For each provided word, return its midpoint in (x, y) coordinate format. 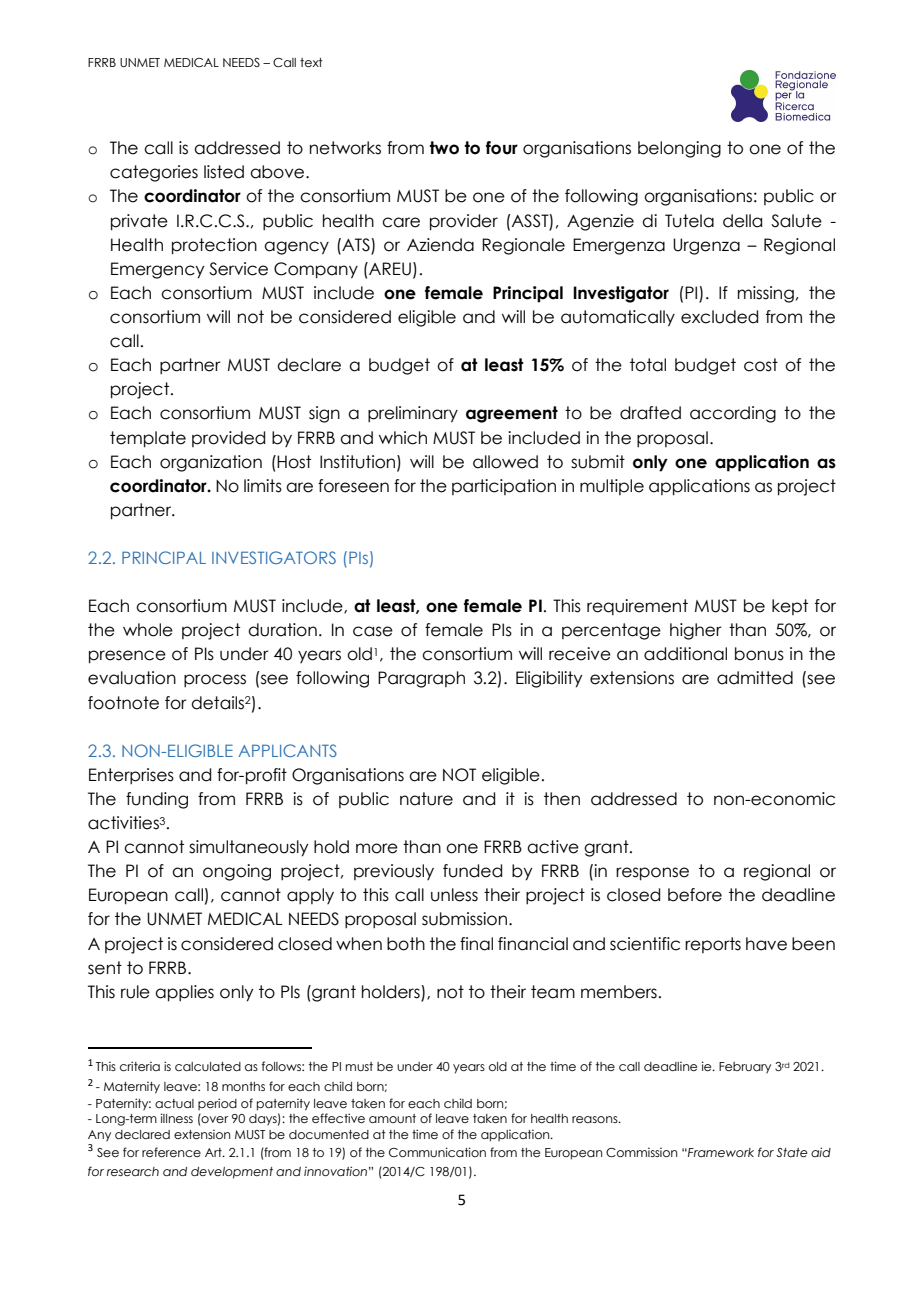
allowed (505, 462)
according (733, 414)
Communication (437, 1152)
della (742, 221)
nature (426, 799)
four (502, 148)
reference (171, 1152)
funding (157, 800)
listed (224, 172)
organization (211, 463)
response (652, 874)
